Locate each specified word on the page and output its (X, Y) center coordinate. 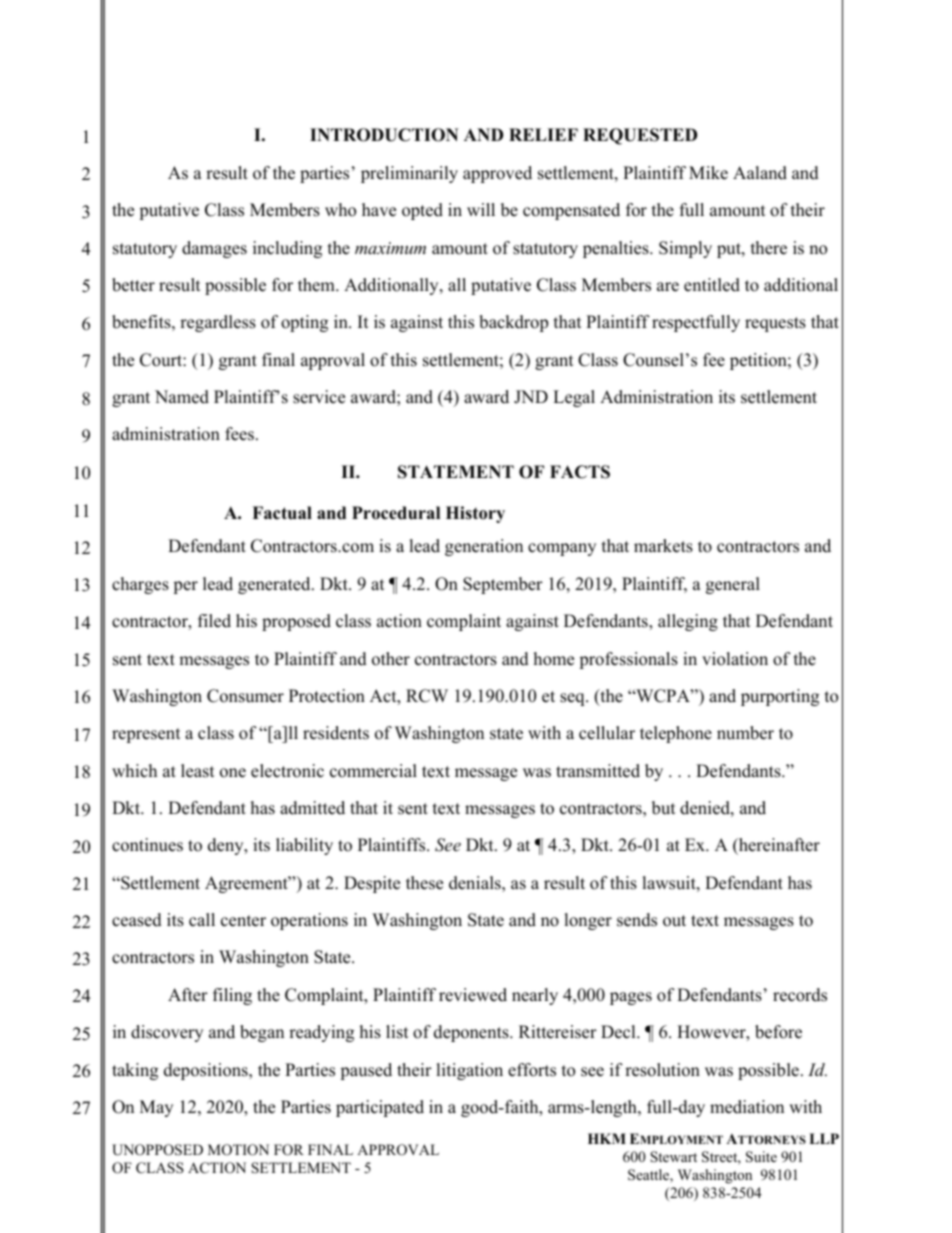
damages (214, 249)
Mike (708, 173)
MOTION (238, 1150)
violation (735, 659)
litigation (469, 1071)
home (554, 659)
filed (214, 621)
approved (497, 174)
